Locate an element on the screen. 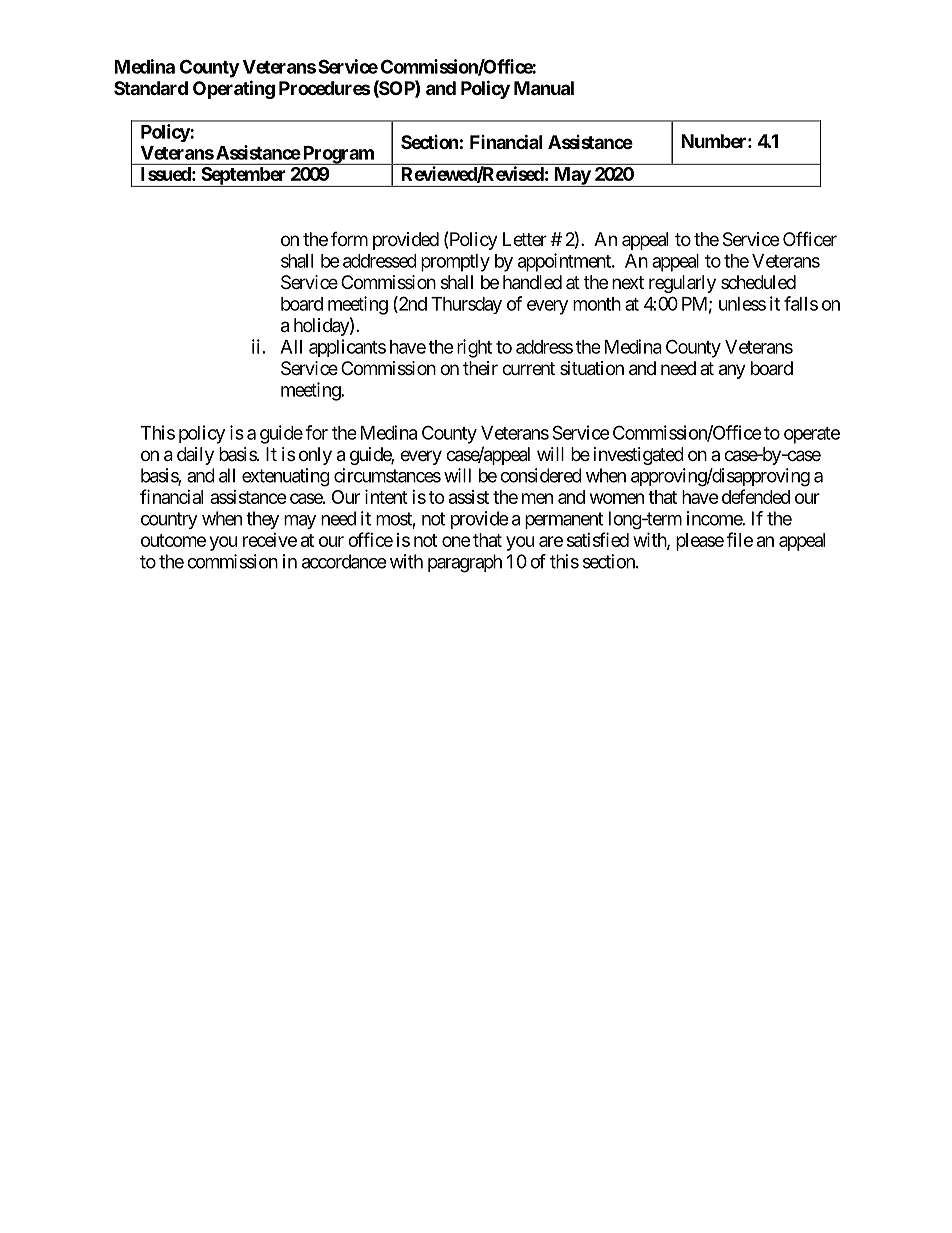  regularly is located at coordinates (682, 284).
